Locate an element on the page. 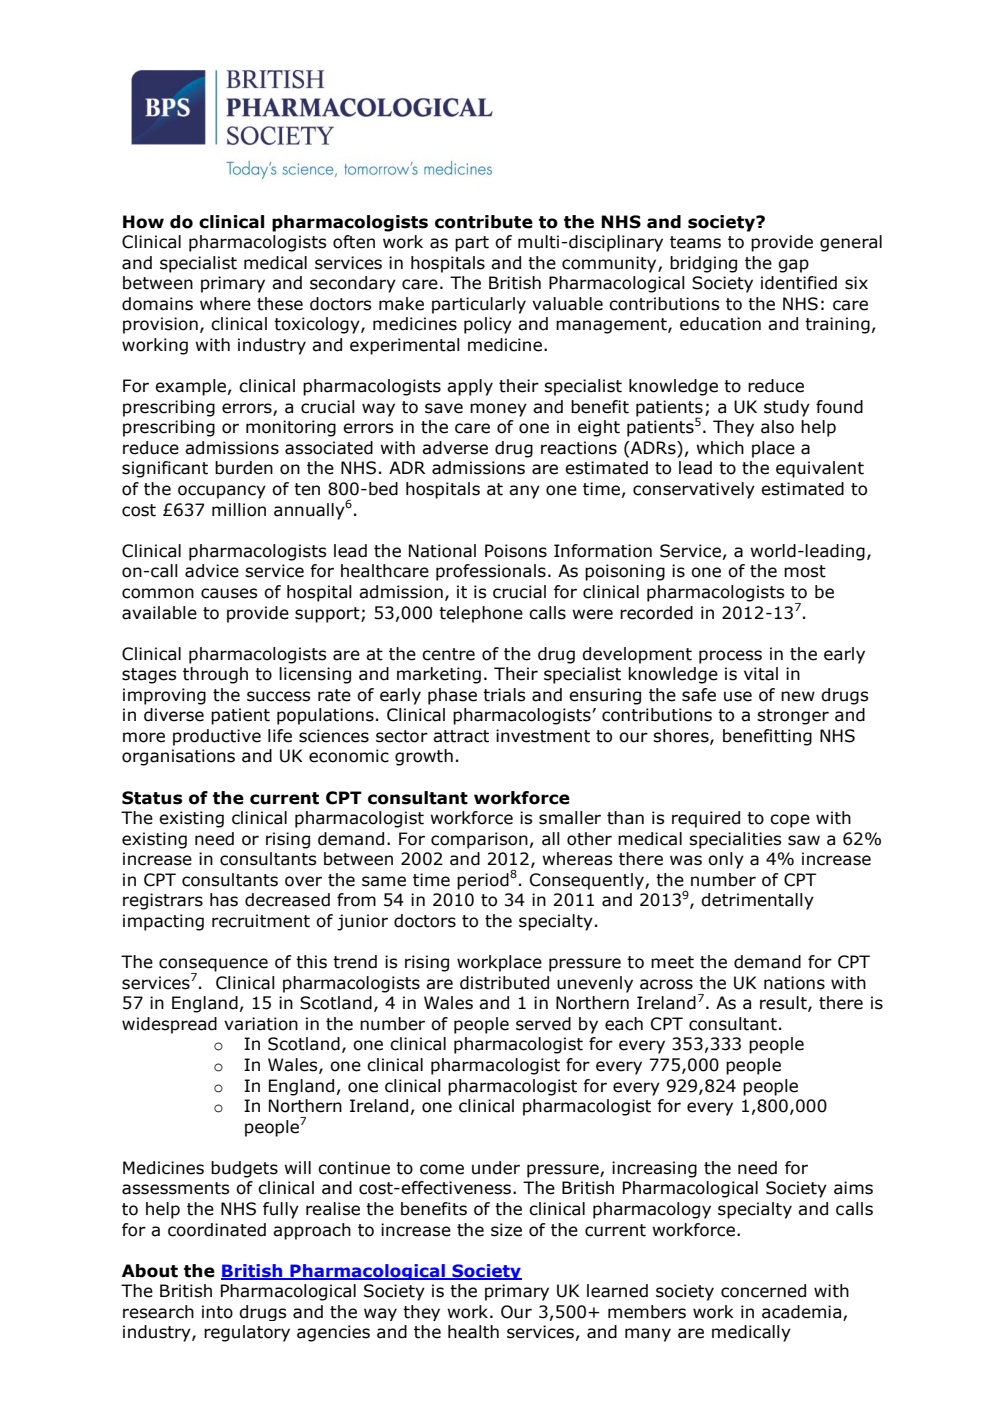 This page has width=1008, height=1425. most is located at coordinates (805, 571).
